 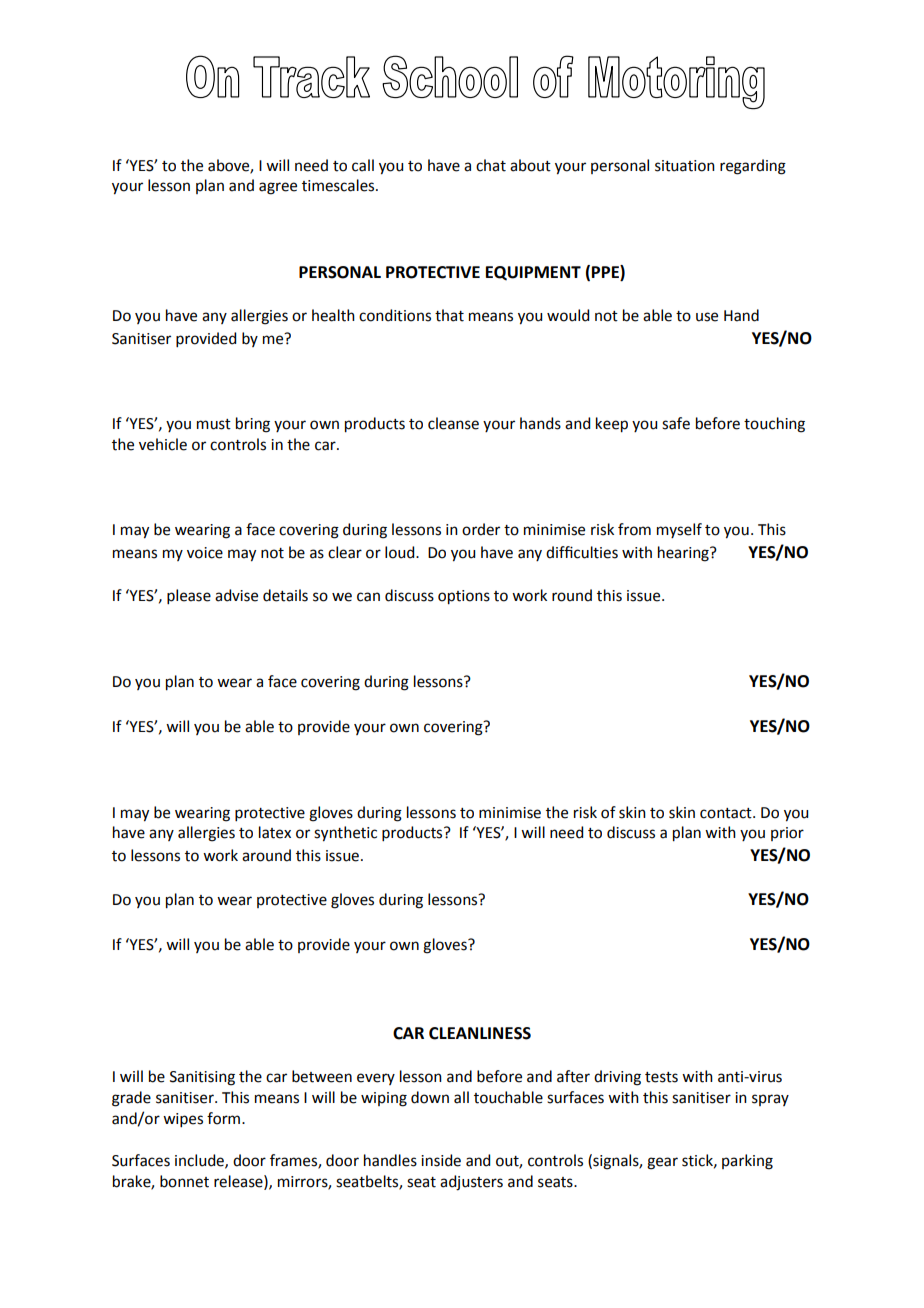 What do you see at coordinates (189, 596) in the screenshot?
I see `please` at bounding box center [189, 596].
